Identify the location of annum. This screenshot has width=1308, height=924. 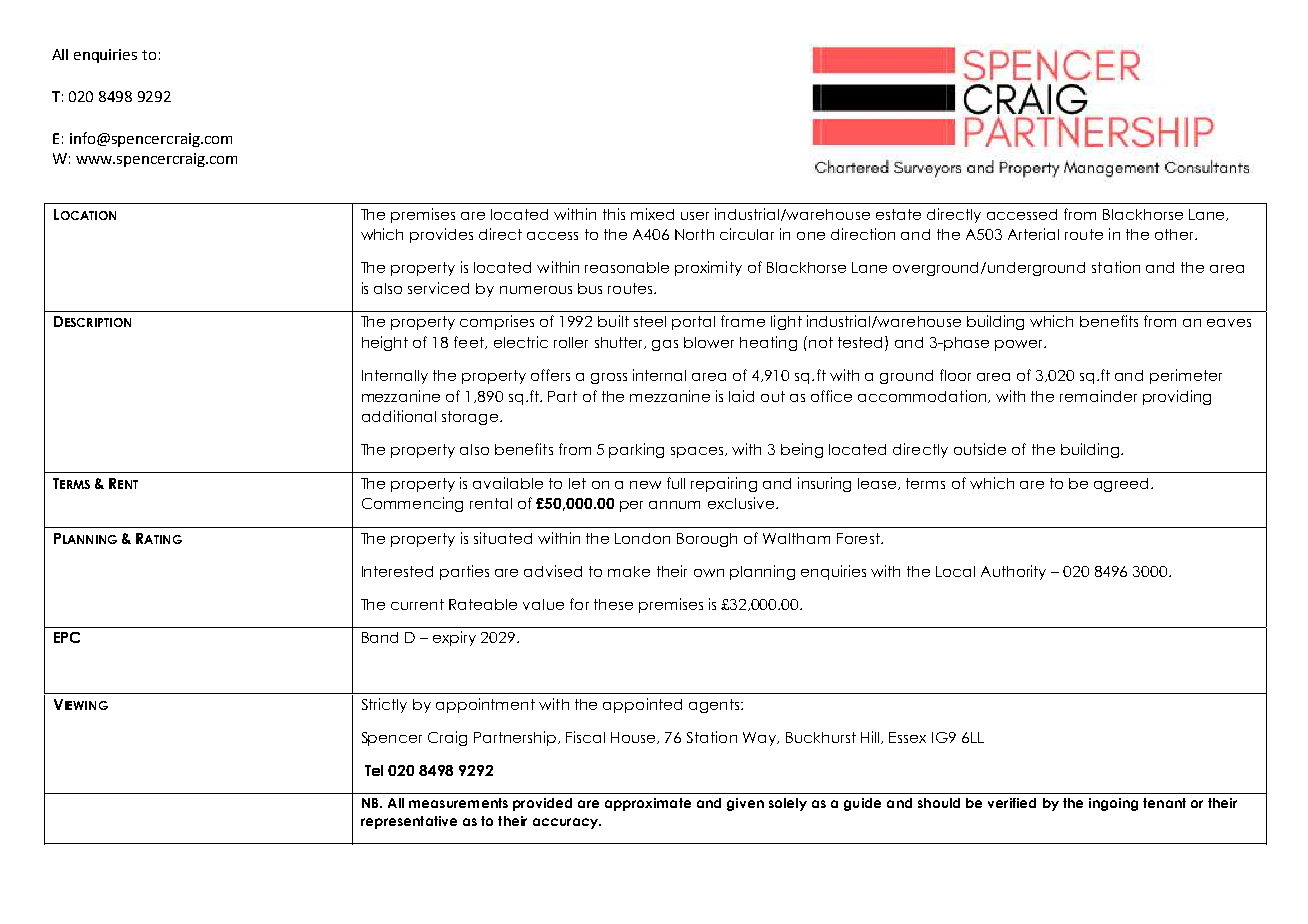
(674, 505).
